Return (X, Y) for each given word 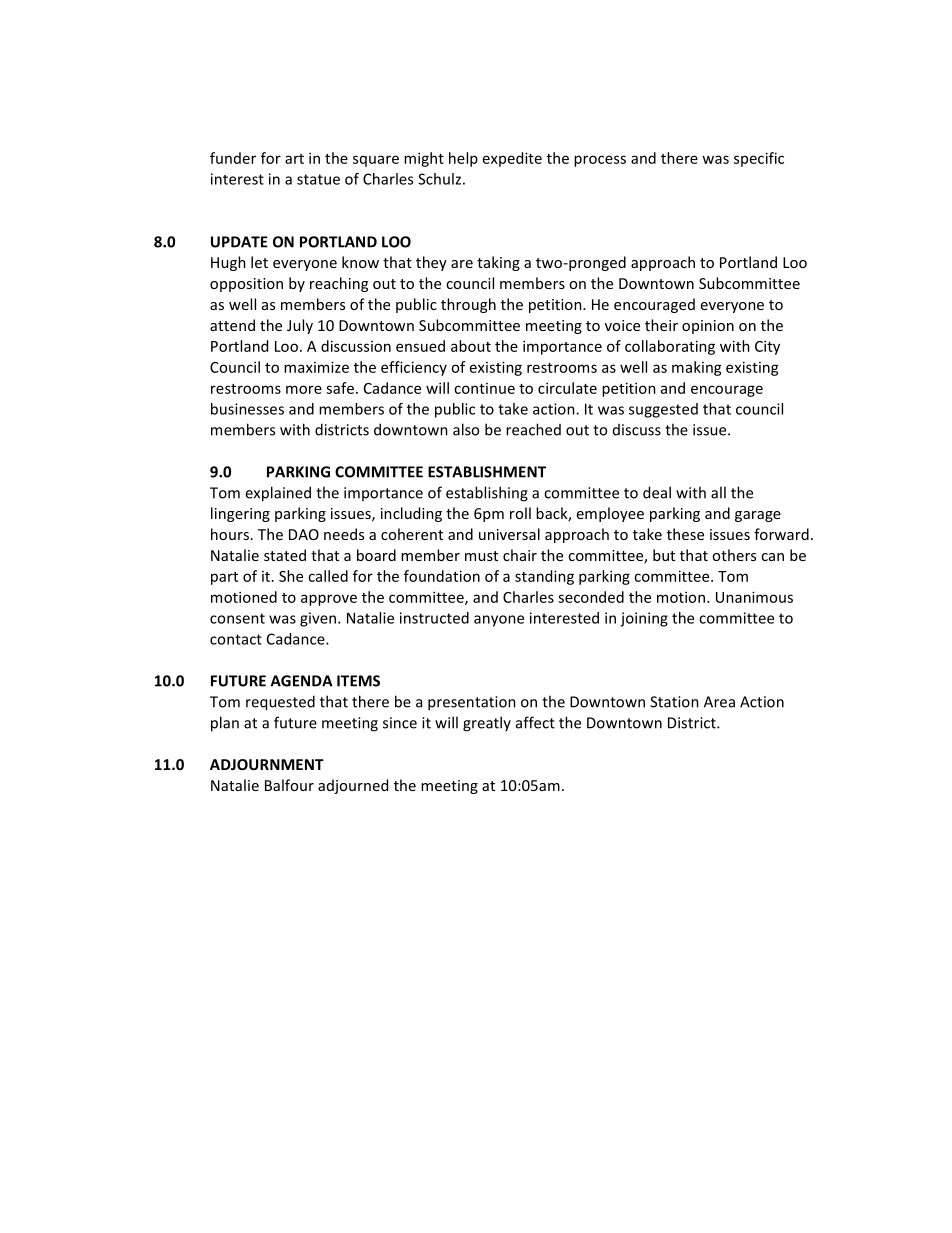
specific (759, 159)
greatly (487, 724)
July (300, 326)
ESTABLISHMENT (487, 472)
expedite (512, 159)
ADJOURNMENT (267, 764)
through (468, 305)
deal (657, 492)
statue (318, 179)
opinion (708, 327)
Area (719, 702)
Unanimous (754, 597)
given (319, 619)
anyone (499, 621)
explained (278, 494)
